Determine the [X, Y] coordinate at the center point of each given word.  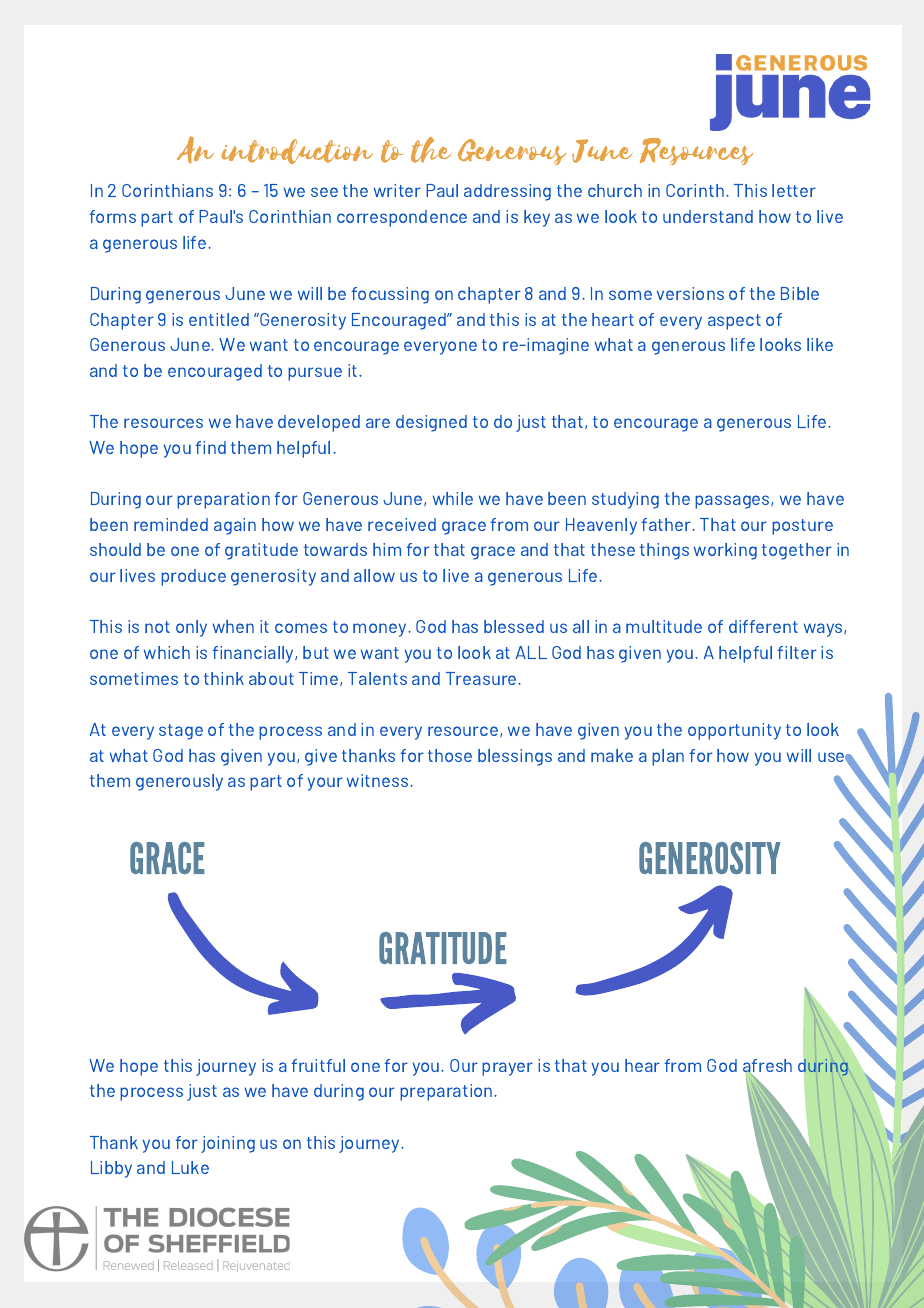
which [167, 652]
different [763, 626]
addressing [507, 192]
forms [113, 216]
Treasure [482, 678]
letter [794, 190]
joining [228, 1144]
